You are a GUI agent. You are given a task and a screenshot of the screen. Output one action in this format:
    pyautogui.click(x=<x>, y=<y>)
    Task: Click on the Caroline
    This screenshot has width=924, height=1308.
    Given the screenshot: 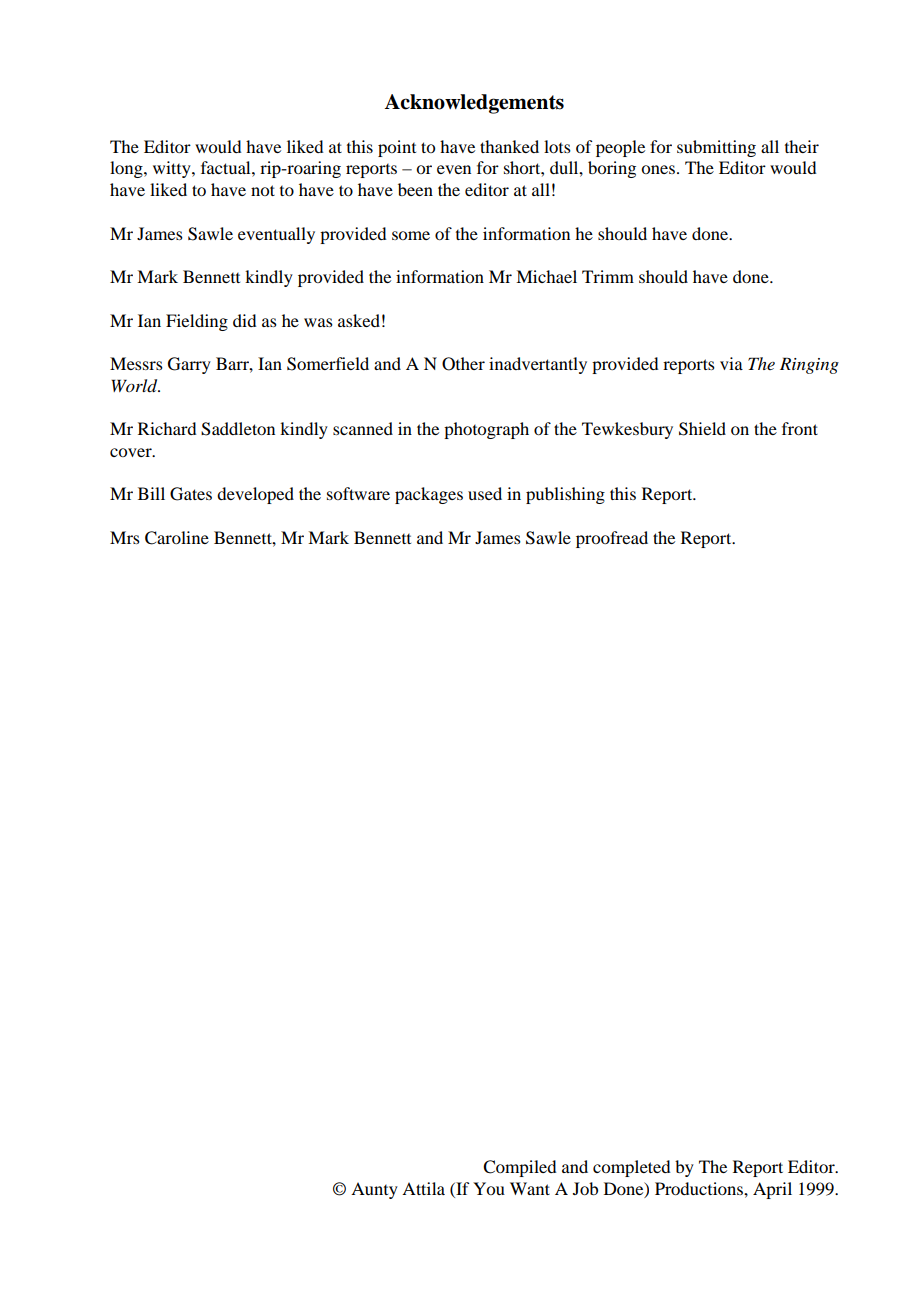 What is the action you would take?
    pyautogui.click(x=177, y=538)
